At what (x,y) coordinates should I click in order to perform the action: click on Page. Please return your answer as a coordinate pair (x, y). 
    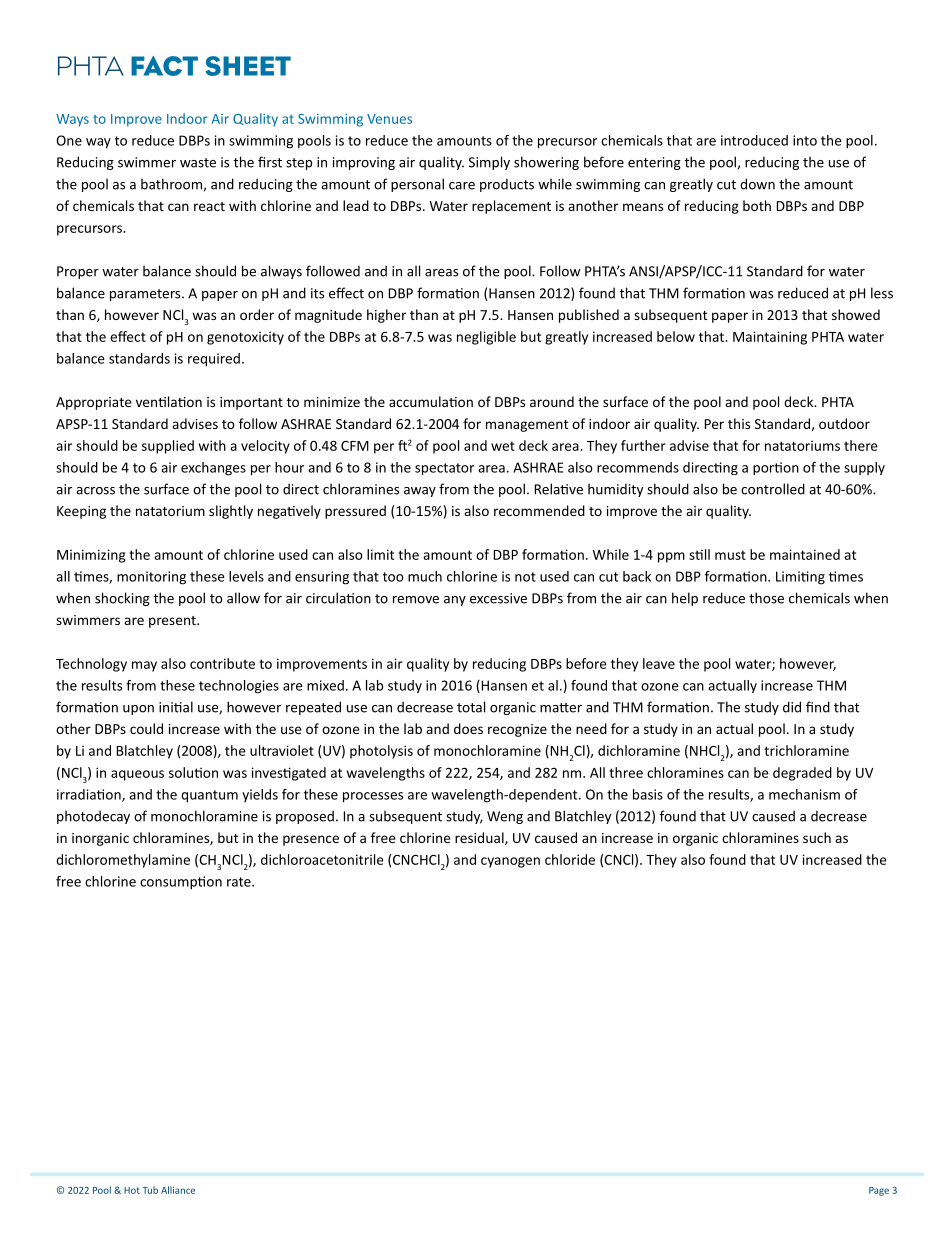
    Looking at the image, I should click on (879, 1191).
